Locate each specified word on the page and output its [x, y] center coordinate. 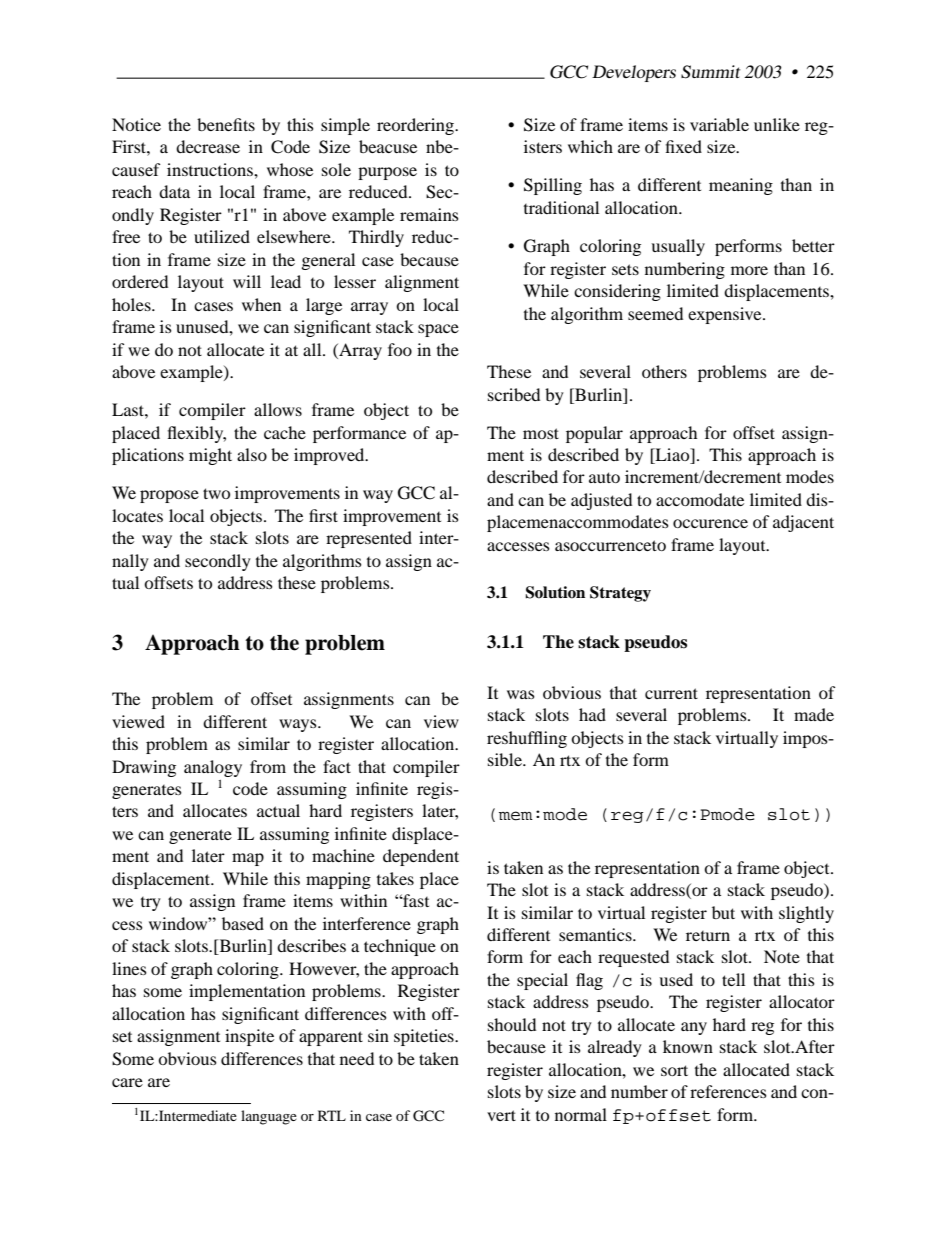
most [541, 433]
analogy [213, 768]
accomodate [700, 499]
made [814, 714]
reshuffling [527, 739]
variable [719, 124]
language [269, 1117]
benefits [226, 124]
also [252, 454]
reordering [416, 126]
